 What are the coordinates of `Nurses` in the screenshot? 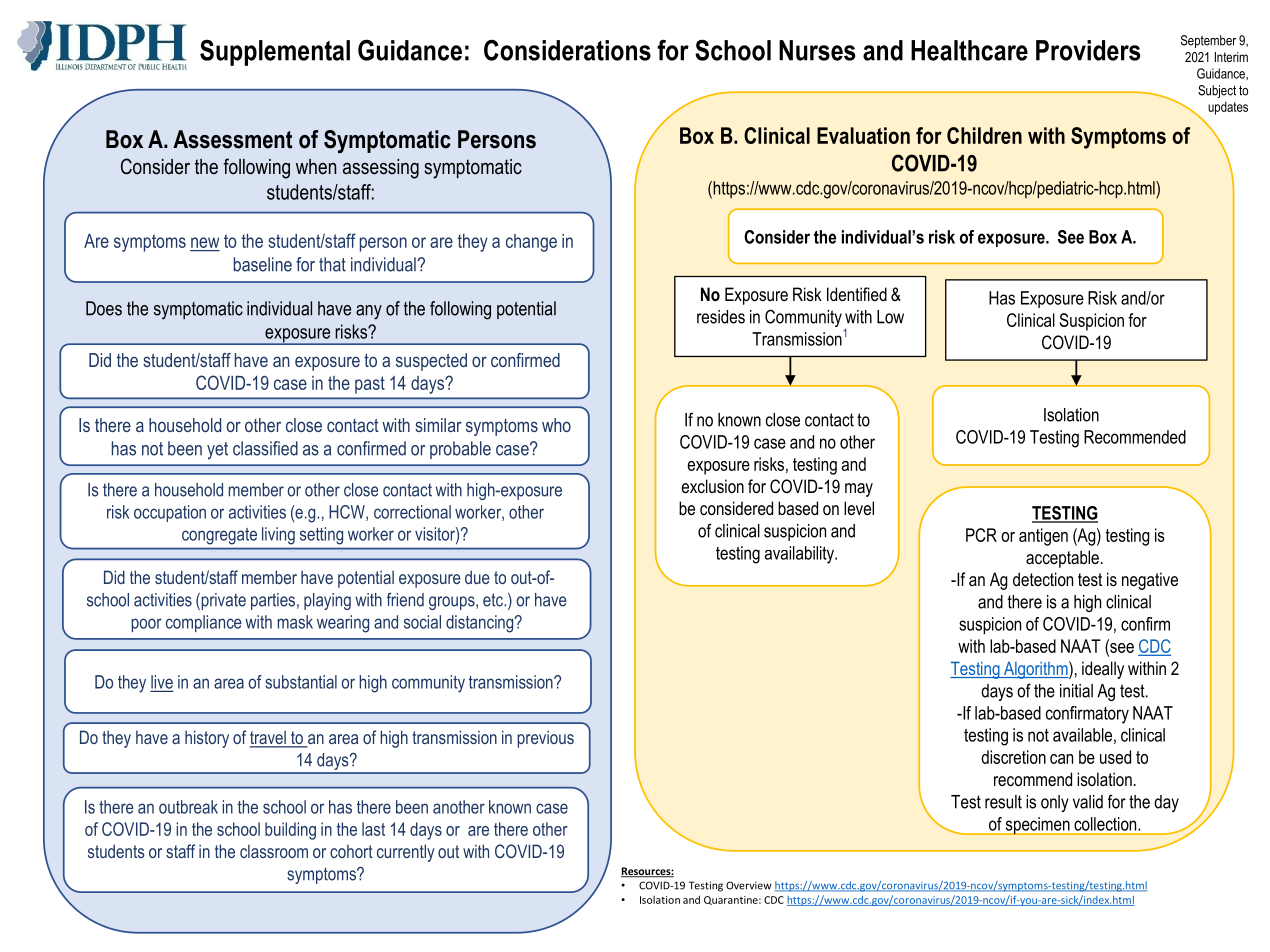 It's located at (817, 50).
